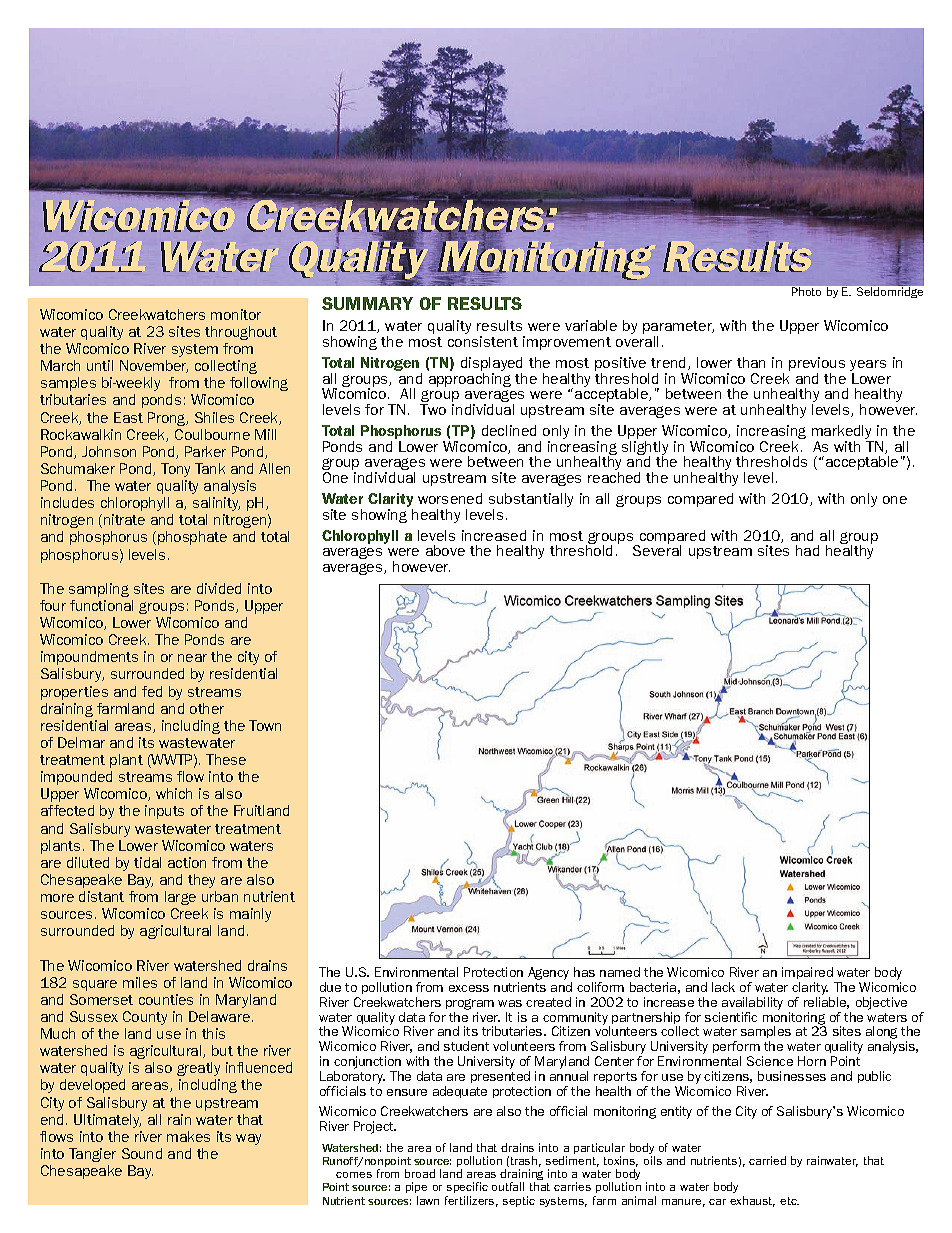 The height and width of the image is (1233, 952). Describe the element at coordinates (154, 366) in the image. I see `November` at that location.
